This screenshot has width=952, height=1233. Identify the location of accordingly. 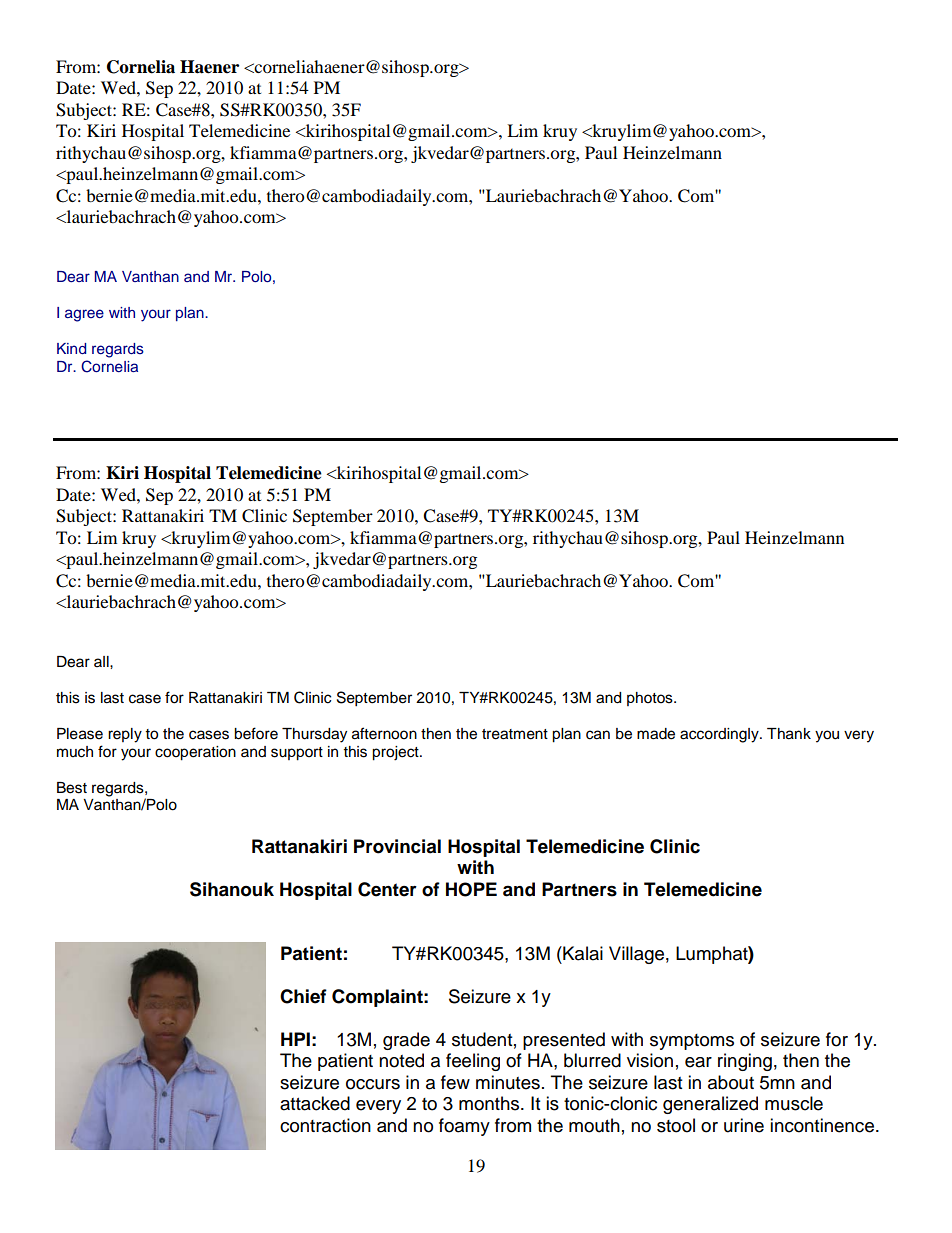
(720, 735).
